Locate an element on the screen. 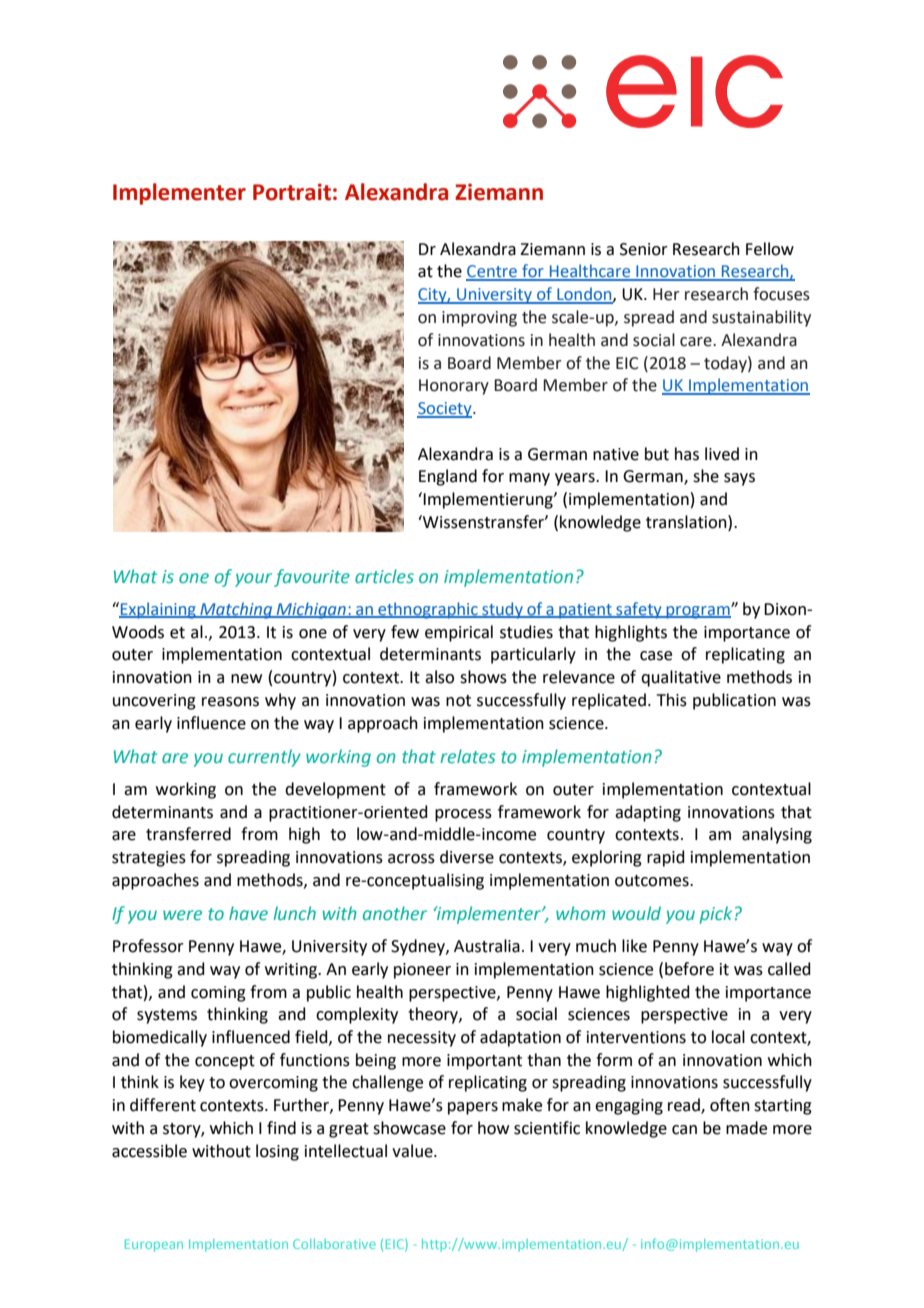 The width and height of the screenshot is (924, 1308). European is located at coordinates (154, 1245).
